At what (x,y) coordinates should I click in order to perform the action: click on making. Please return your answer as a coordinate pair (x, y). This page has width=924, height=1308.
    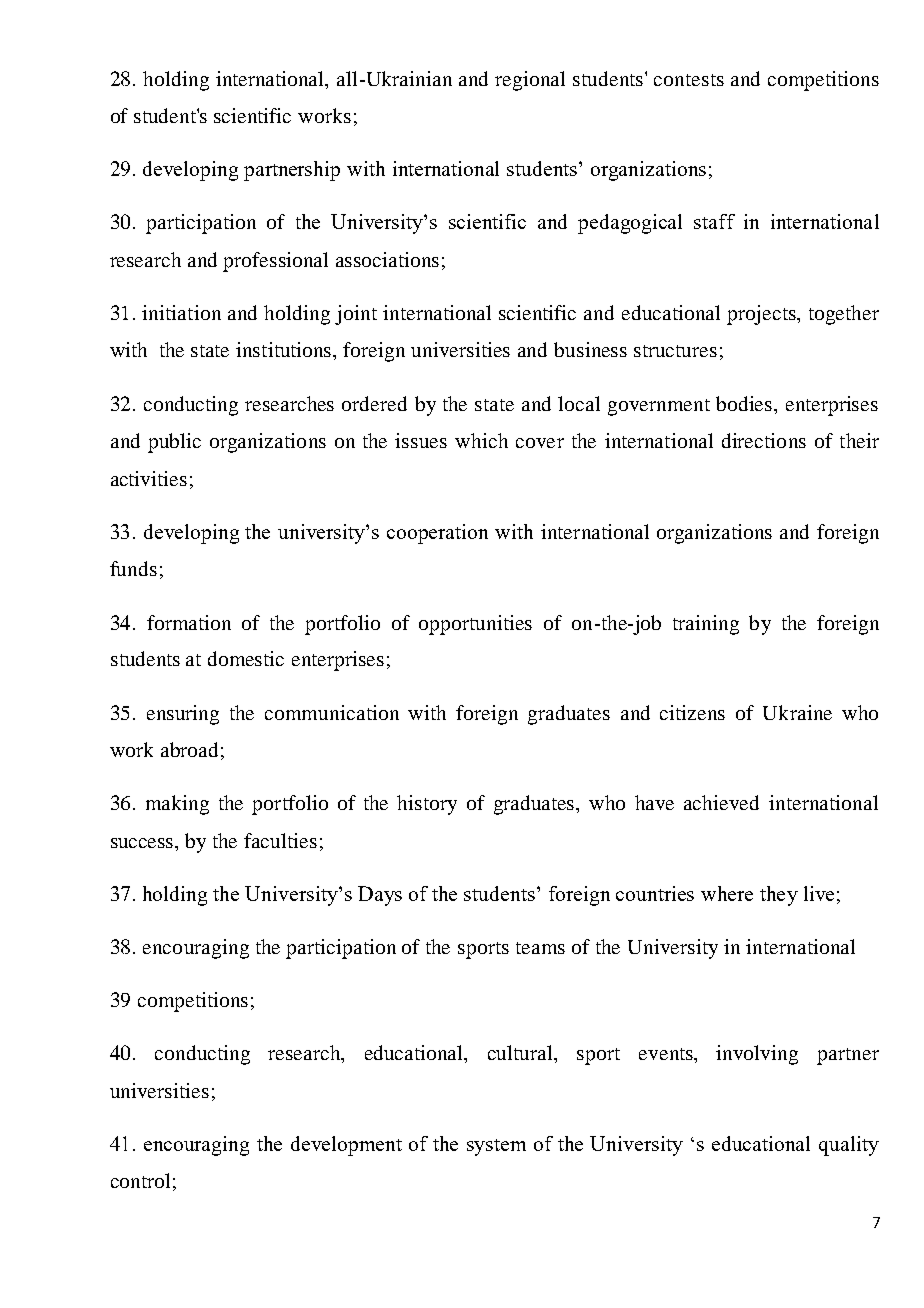
    Looking at the image, I should click on (177, 805).
